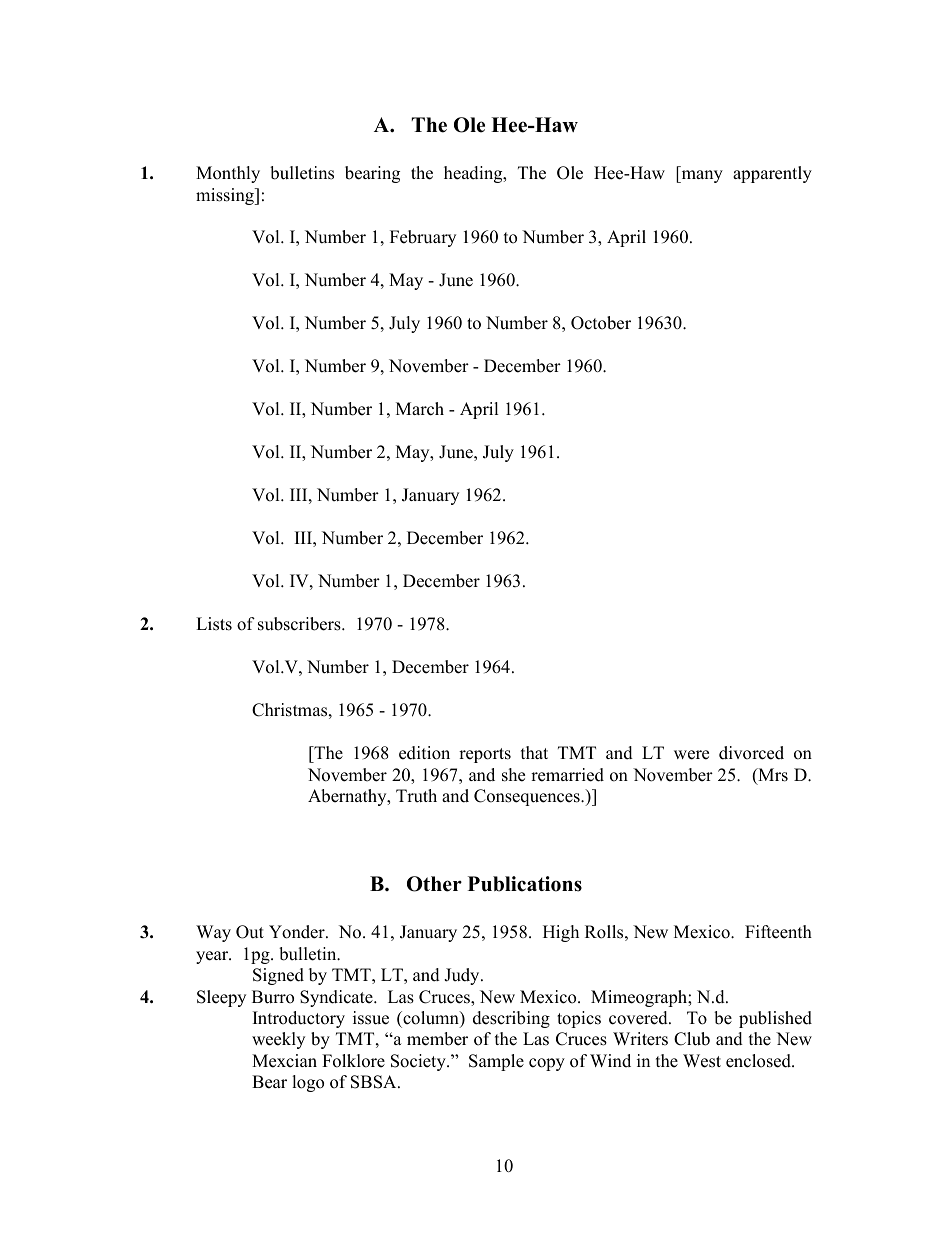  Describe the element at coordinates (525, 884) in the screenshot. I see `Publications` at that location.
